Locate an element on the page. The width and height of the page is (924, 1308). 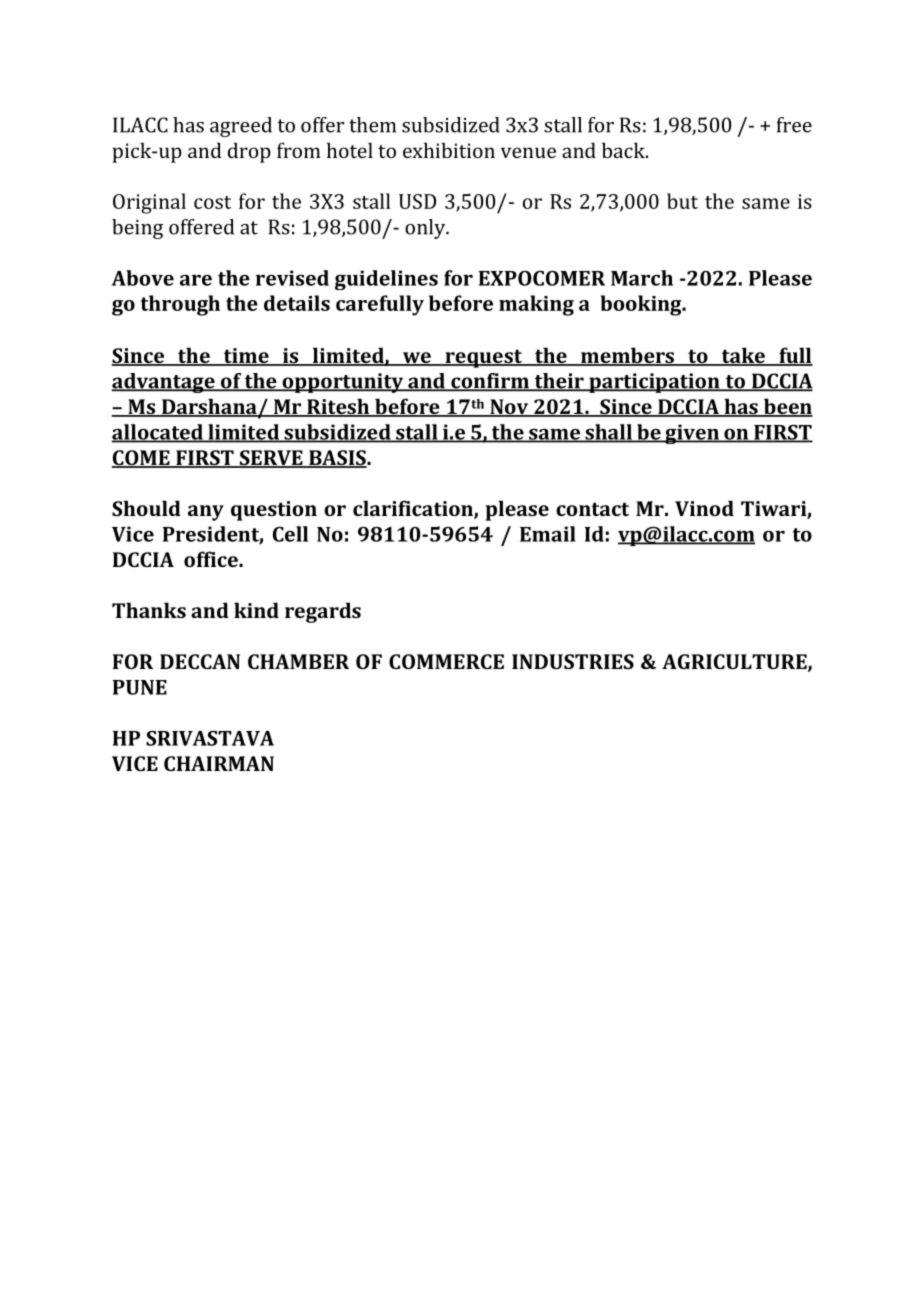
CHAIRMAN is located at coordinates (219, 763).
